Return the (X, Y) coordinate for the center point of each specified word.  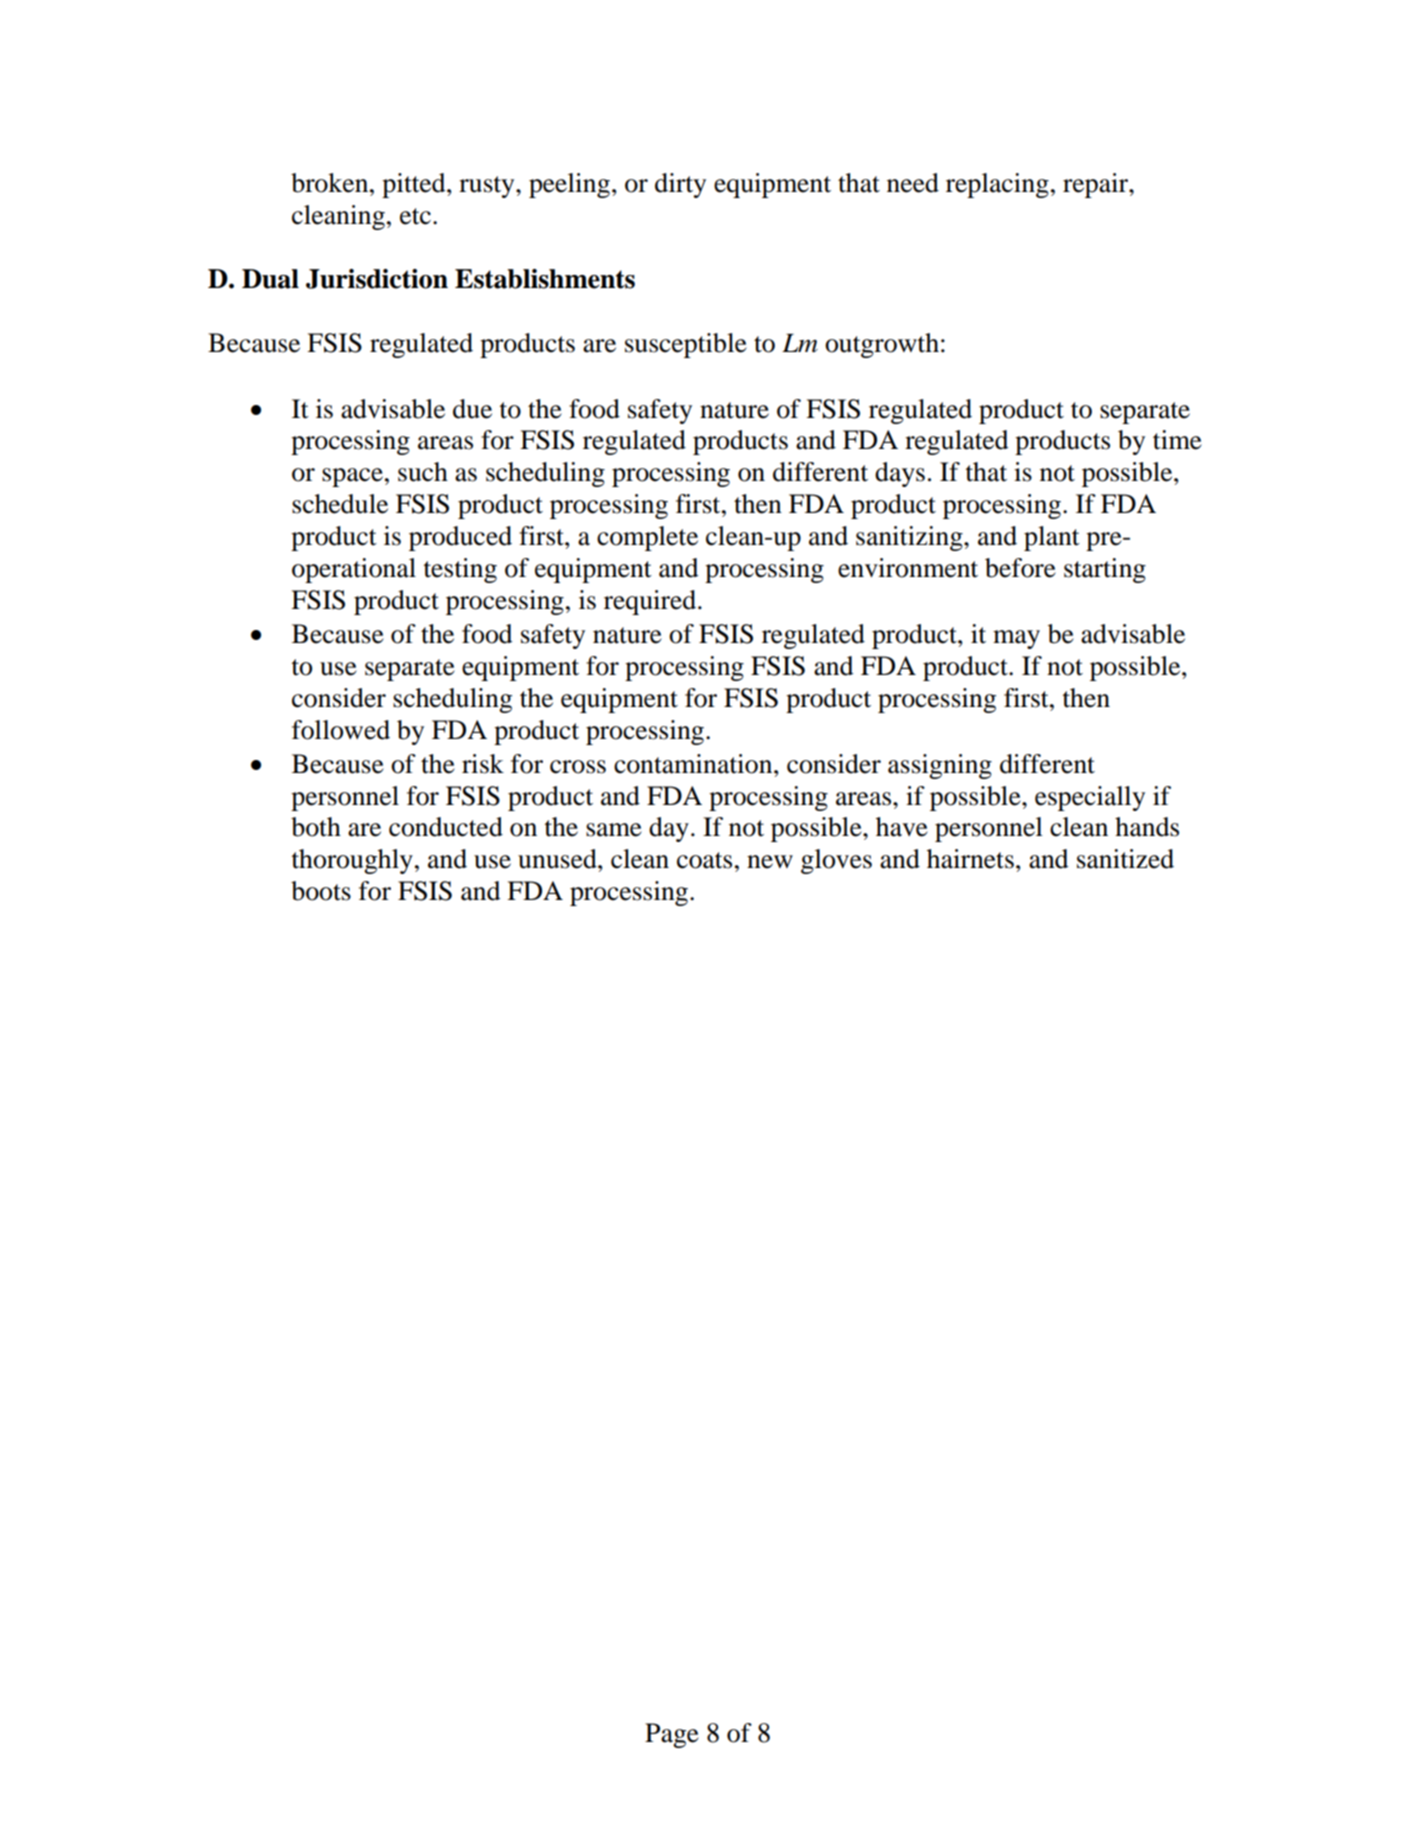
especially (1090, 798)
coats (704, 860)
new (770, 862)
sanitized (1125, 859)
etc (415, 216)
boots (321, 891)
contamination (694, 764)
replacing (997, 185)
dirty (680, 185)
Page (672, 1735)
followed (341, 730)
